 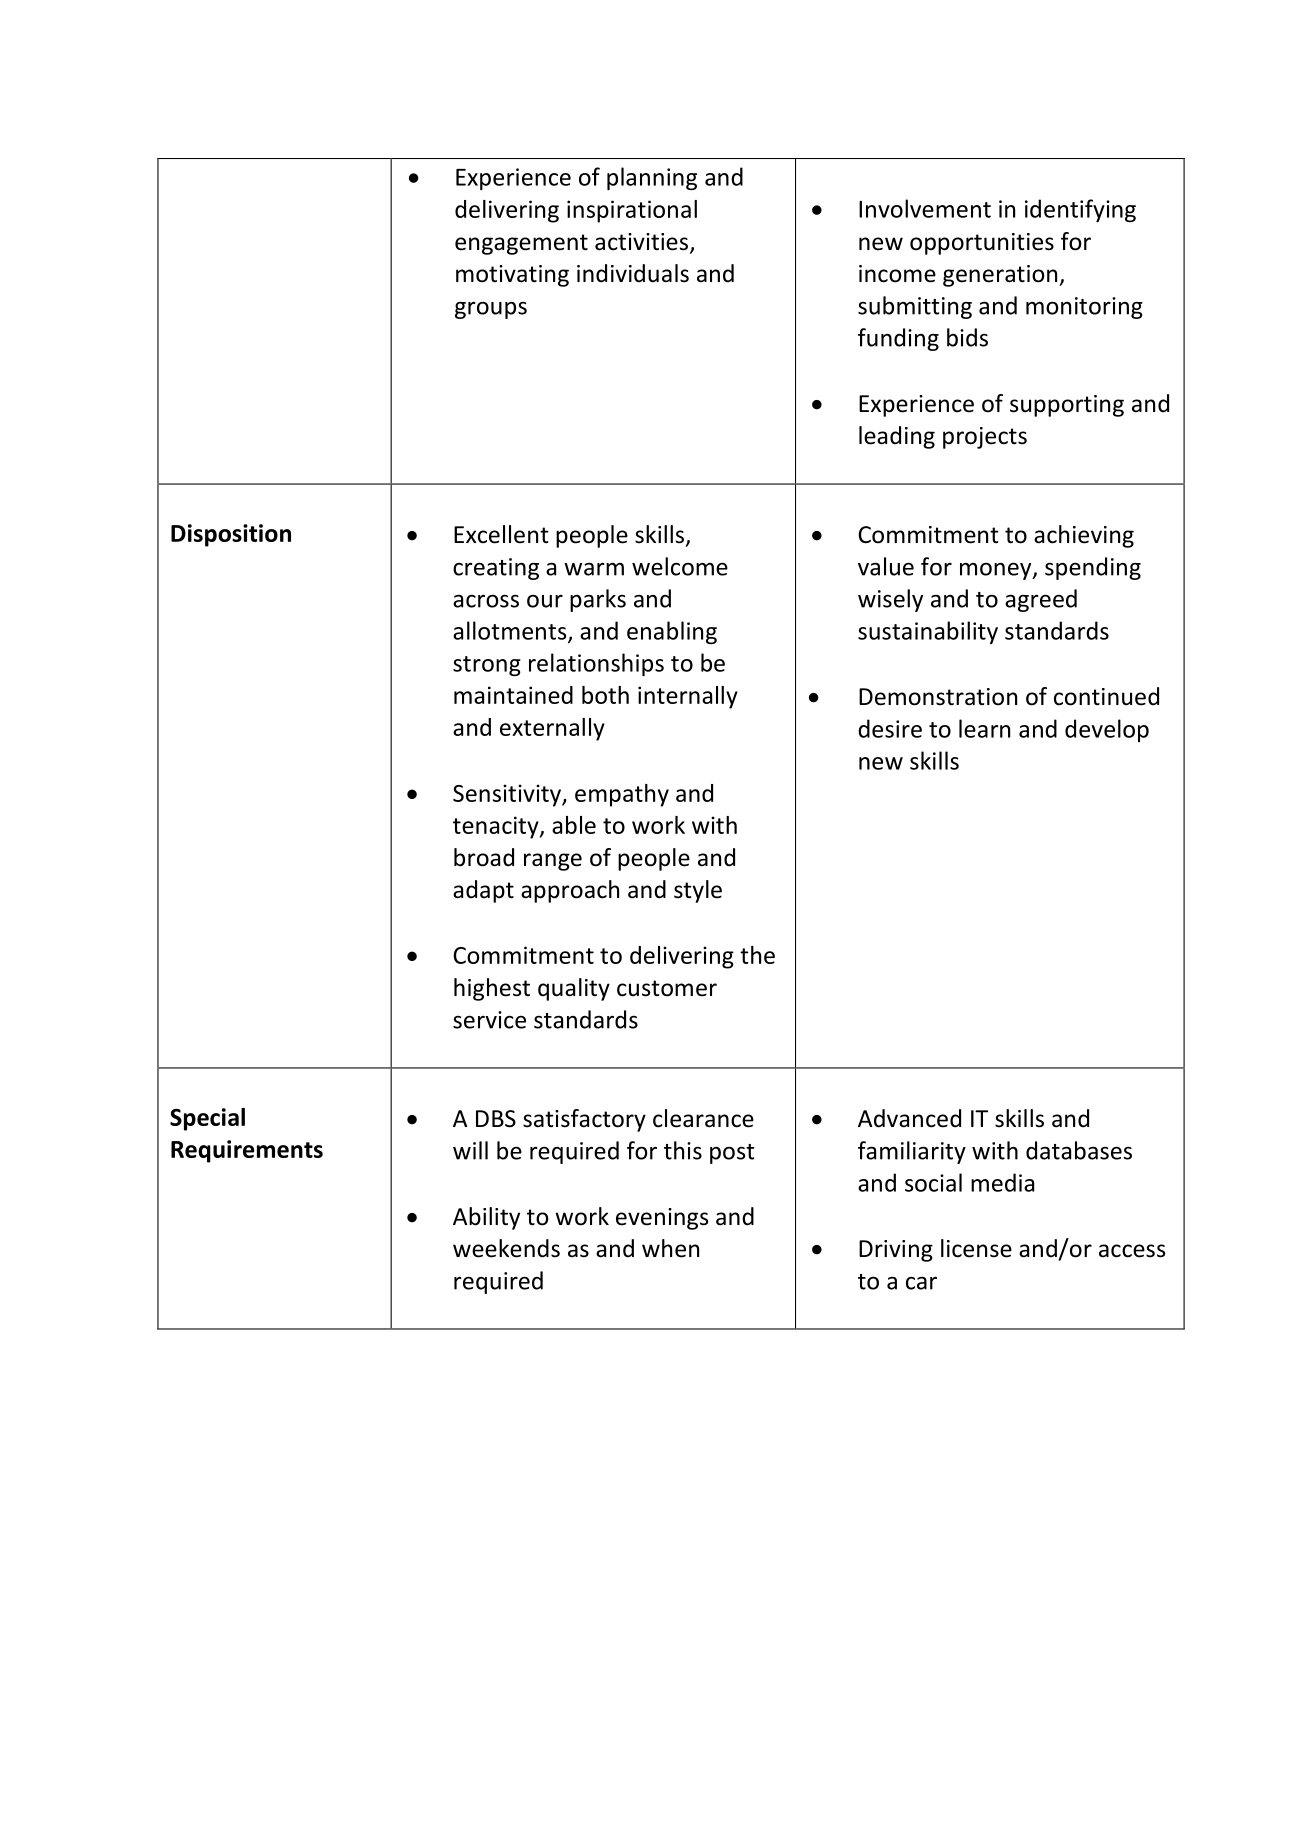 What do you see at coordinates (670, 1248) in the screenshot?
I see `when` at bounding box center [670, 1248].
